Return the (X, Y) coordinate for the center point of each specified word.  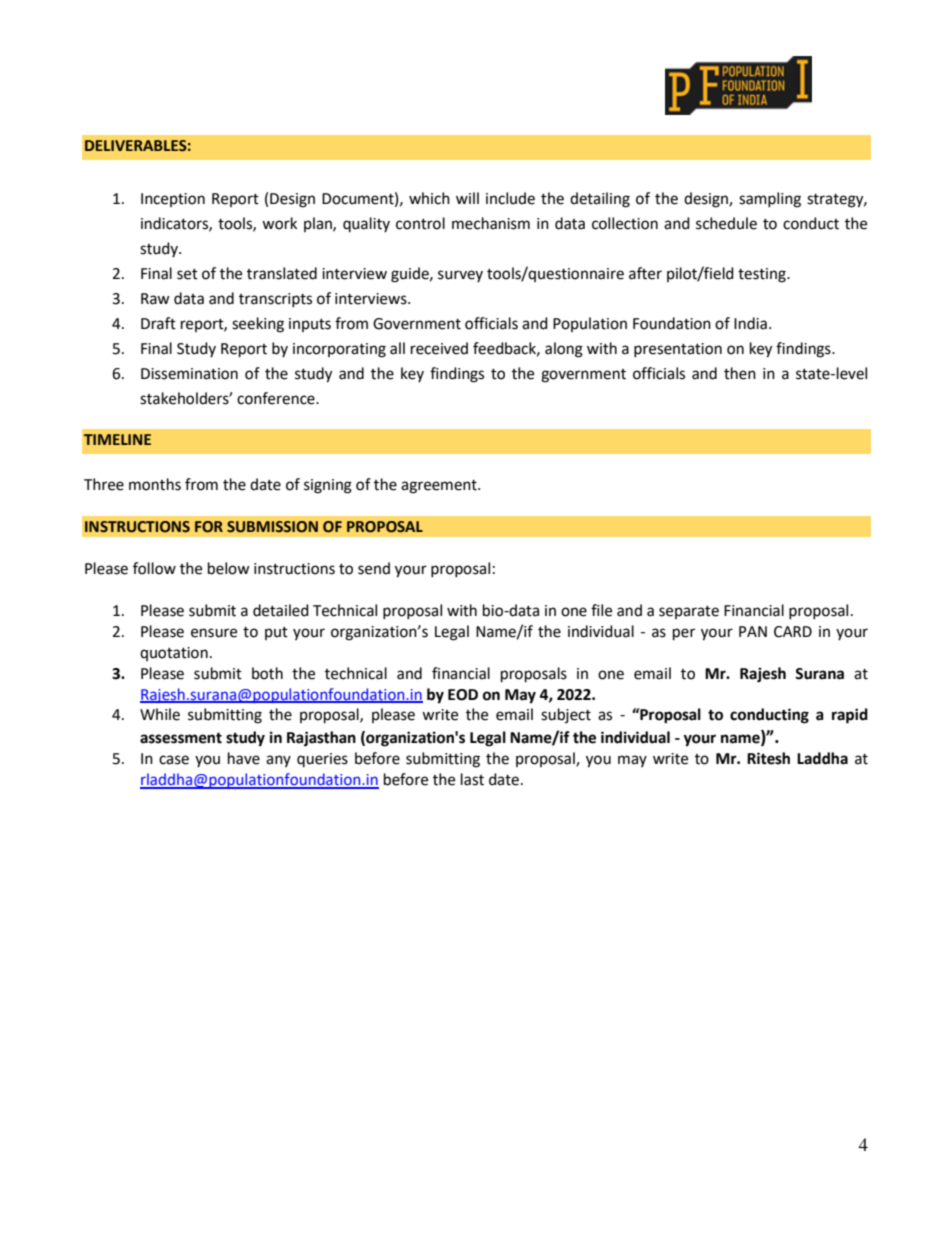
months (155, 484)
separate (689, 612)
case (174, 760)
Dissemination (189, 374)
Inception (173, 200)
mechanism (491, 223)
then (740, 373)
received (439, 348)
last (472, 779)
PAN (753, 631)
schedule (726, 223)
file (601, 610)
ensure (214, 633)
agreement (440, 487)
